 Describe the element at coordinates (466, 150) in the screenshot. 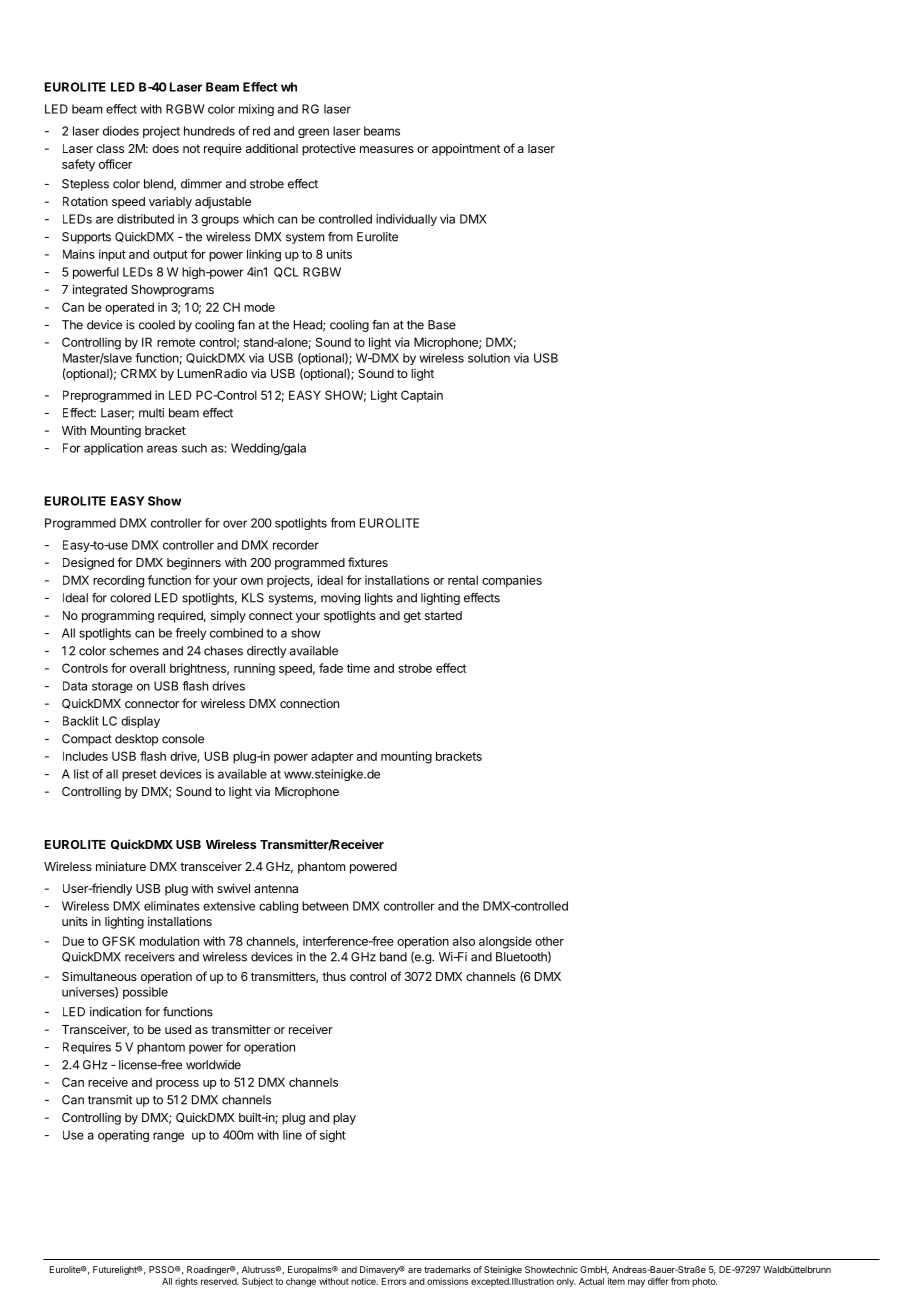

I see `appointment` at that location.
